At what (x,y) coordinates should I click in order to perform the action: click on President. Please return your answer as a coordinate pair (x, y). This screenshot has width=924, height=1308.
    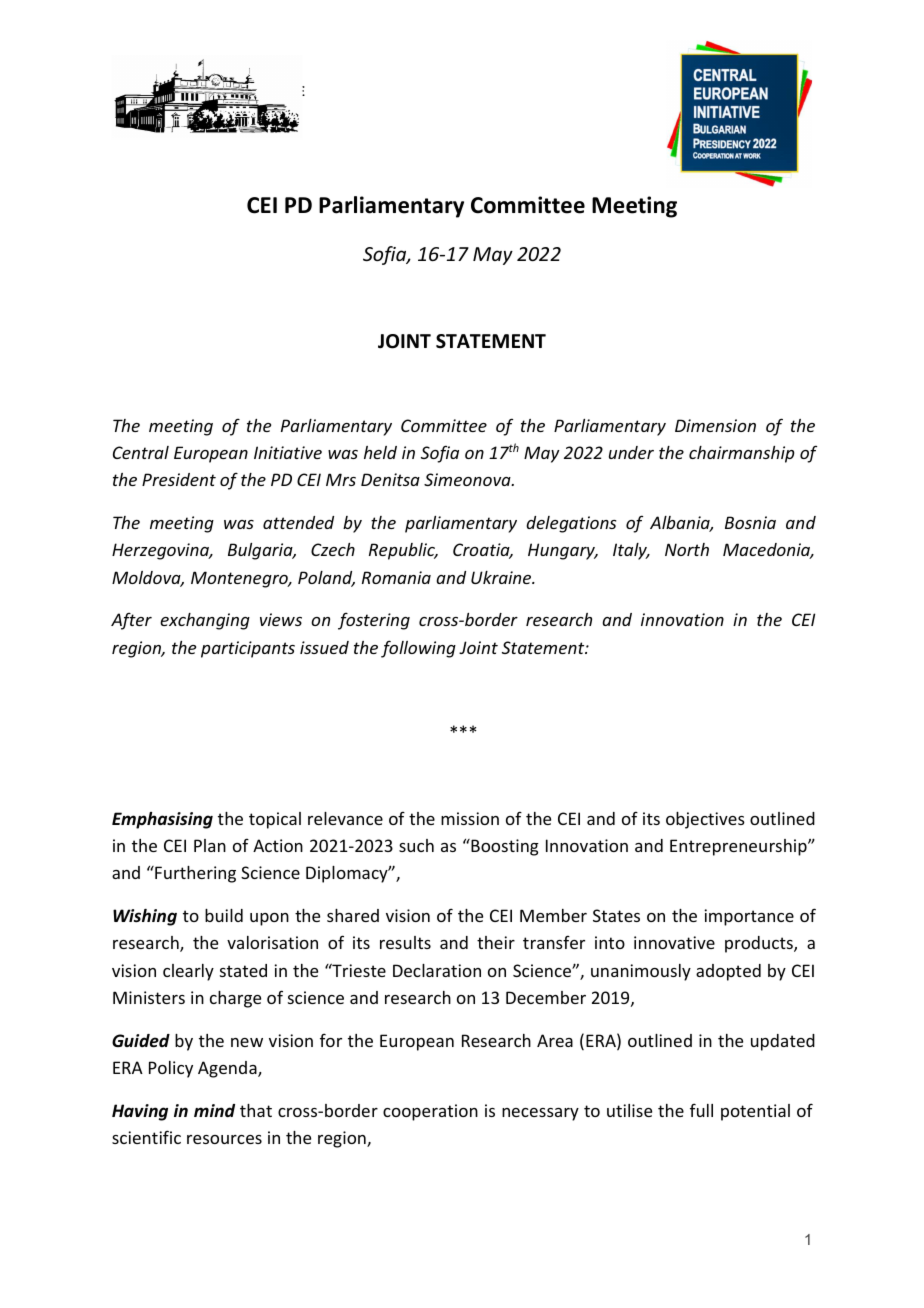
    Looking at the image, I should click on (179, 479).
